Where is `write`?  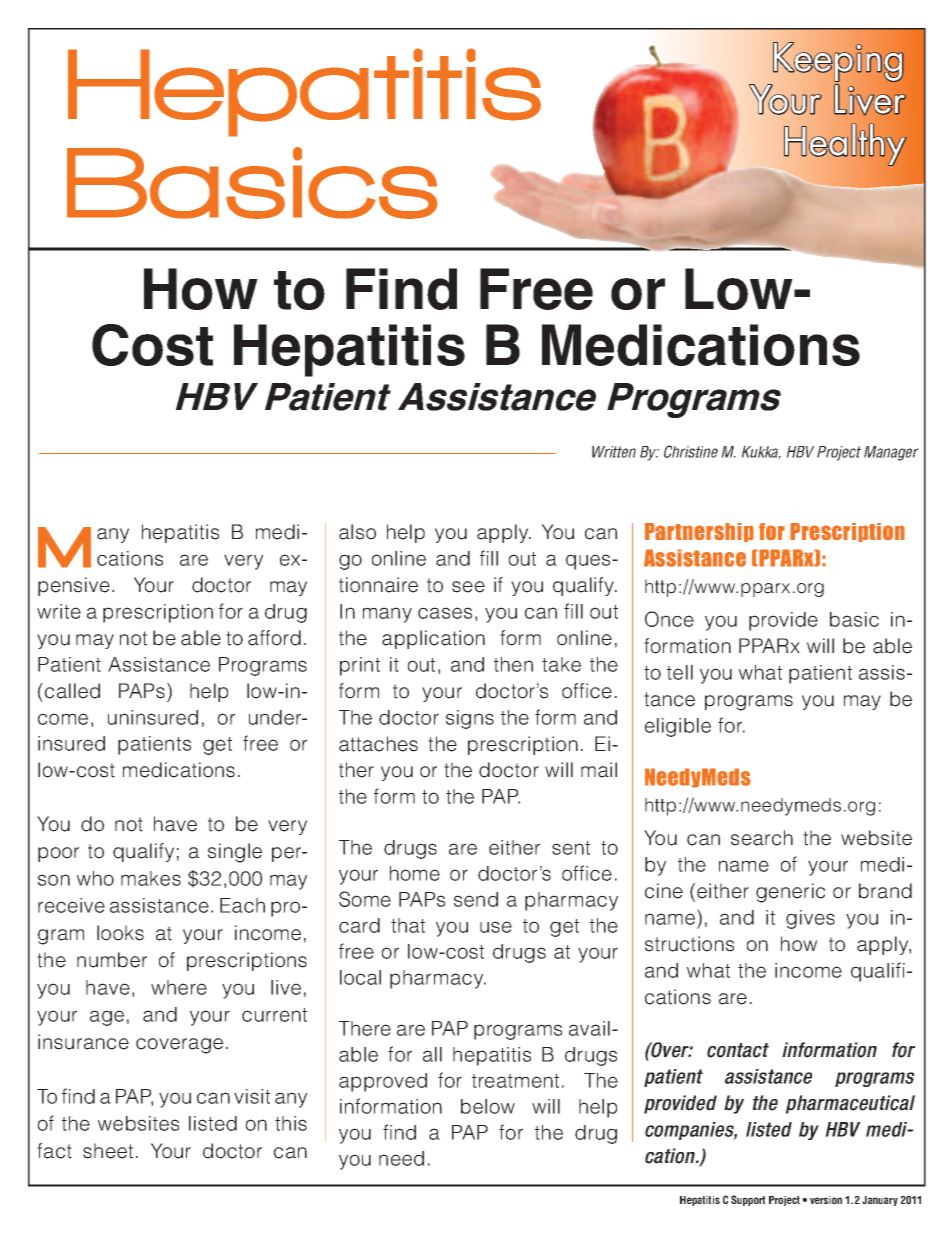
write is located at coordinates (59, 611).
